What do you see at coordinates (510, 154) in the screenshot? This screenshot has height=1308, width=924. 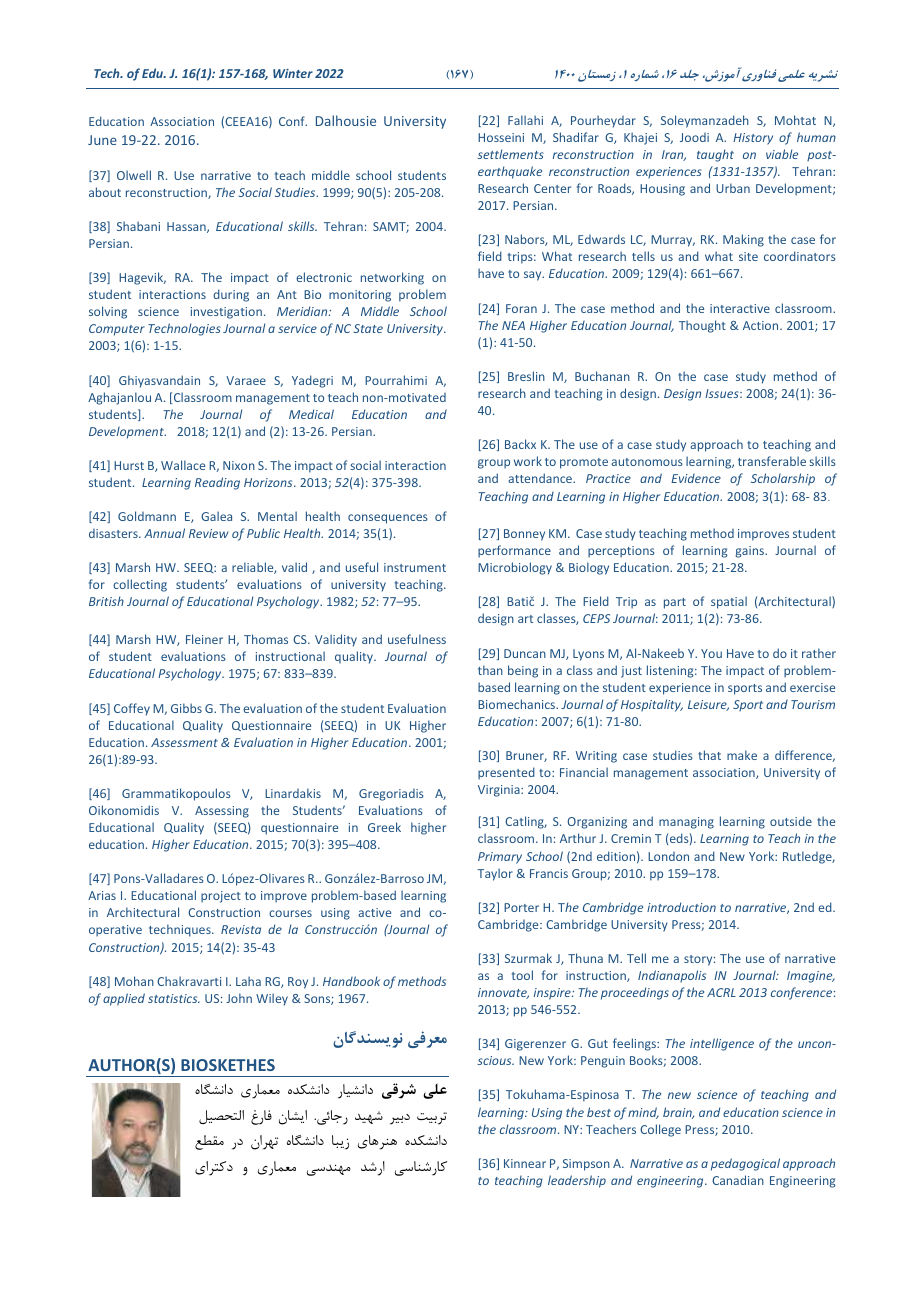 I see `settlements` at bounding box center [510, 154].
